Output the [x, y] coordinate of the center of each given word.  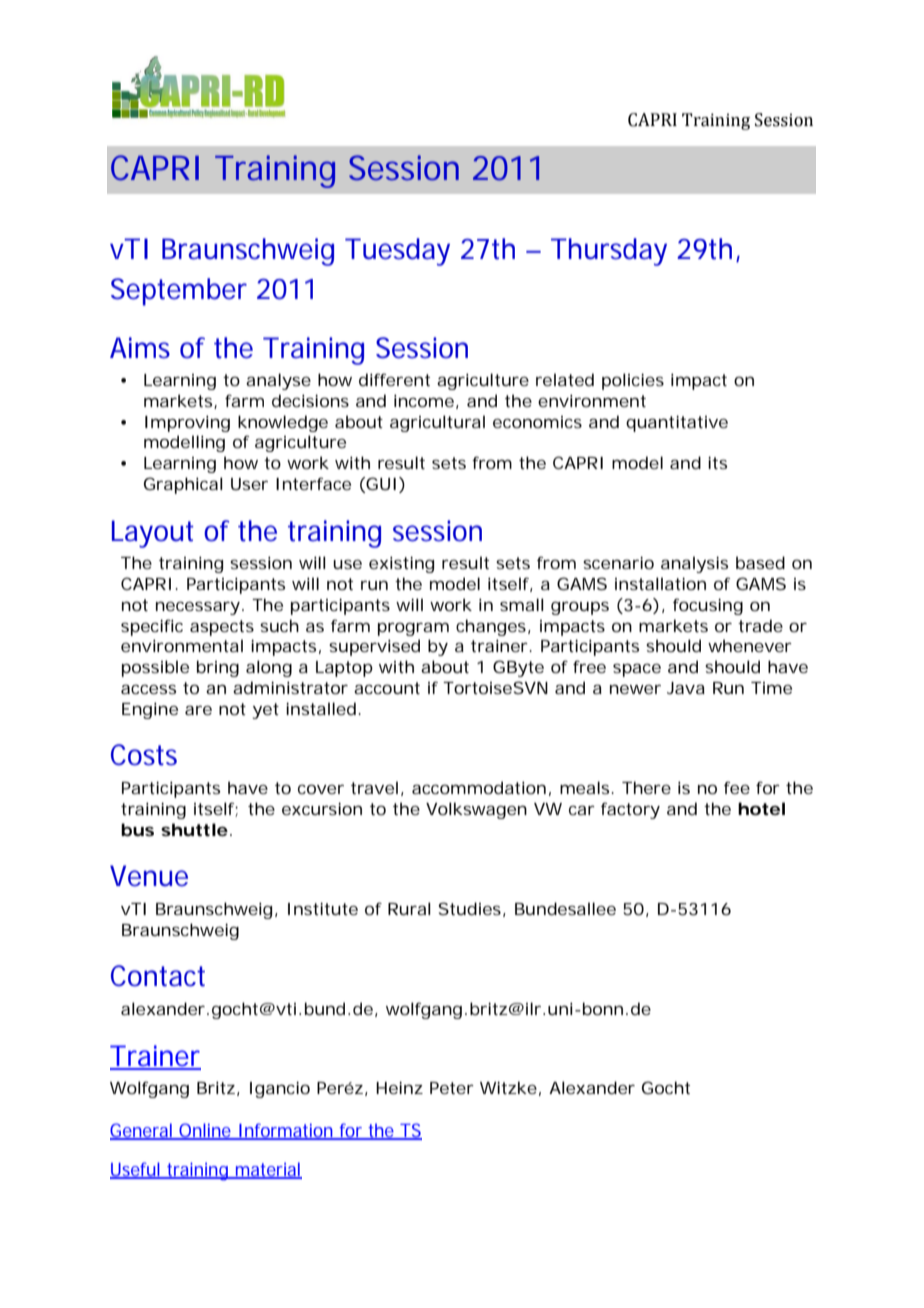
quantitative [677, 423]
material [268, 1170]
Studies [472, 909]
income [426, 401]
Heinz [399, 1087]
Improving [187, 423]
